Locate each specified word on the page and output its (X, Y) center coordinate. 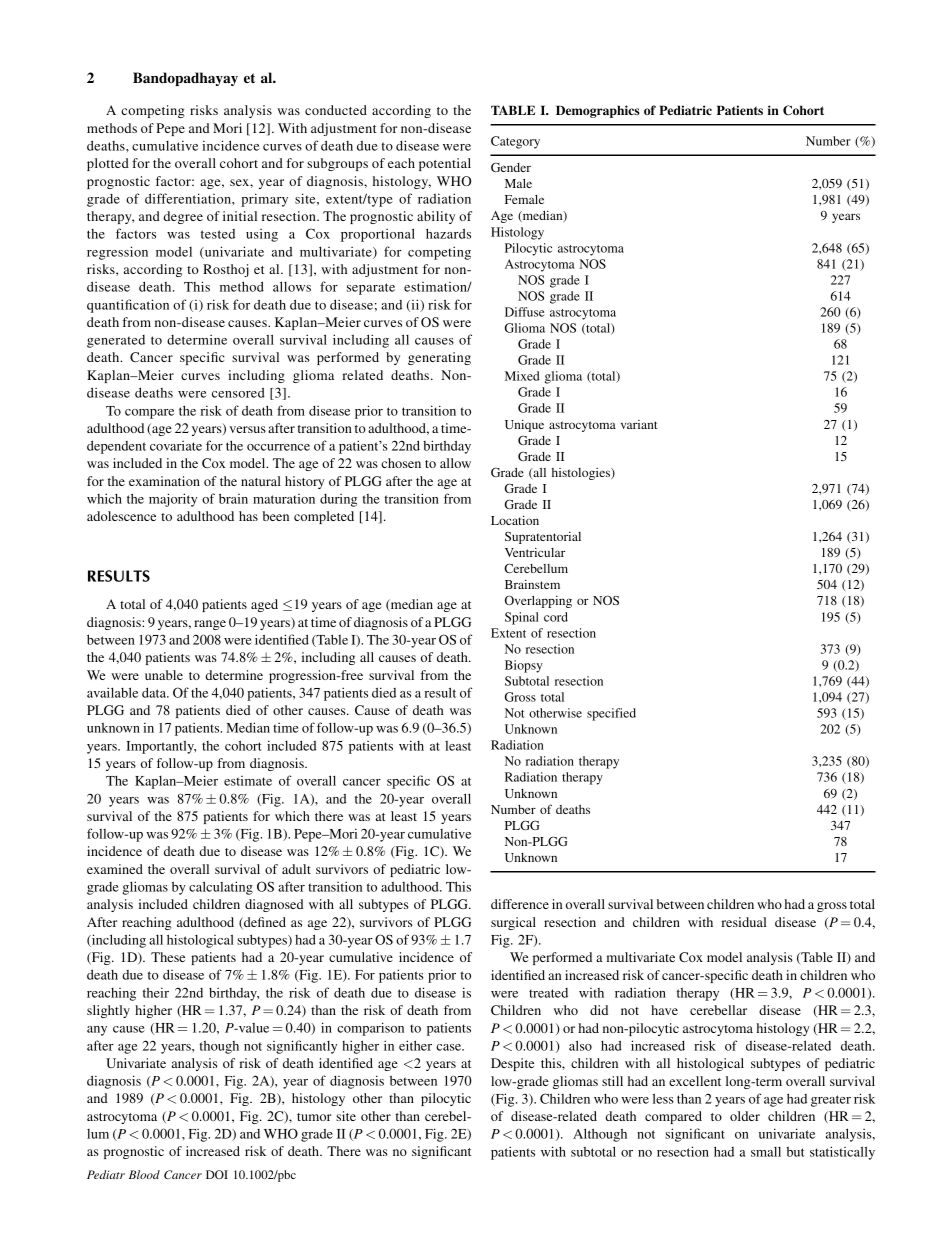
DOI (217, 1174)
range (210, 625)
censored (238, 392)
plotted (108, 164)
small (766, 1152)
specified (611, 714)
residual (743, 922)
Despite (512, 1064)
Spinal (522, 618)
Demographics (598, 111)
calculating (221, 888)
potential (445, 164)
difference (520, 904)
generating (439, 358)
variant (639, 424)
